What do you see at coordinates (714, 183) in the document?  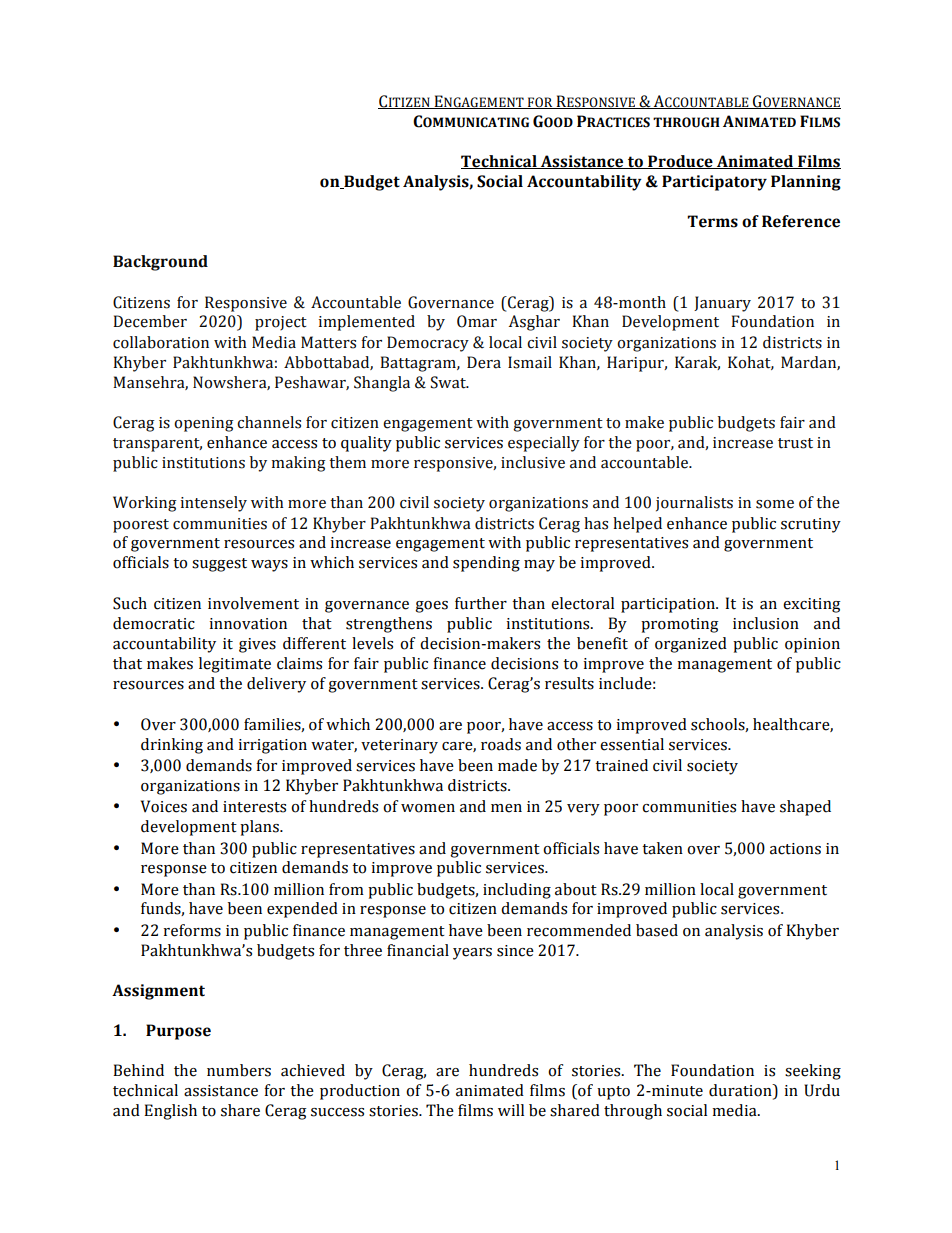 I see `Participatory` at bounding box center [714, 183].
